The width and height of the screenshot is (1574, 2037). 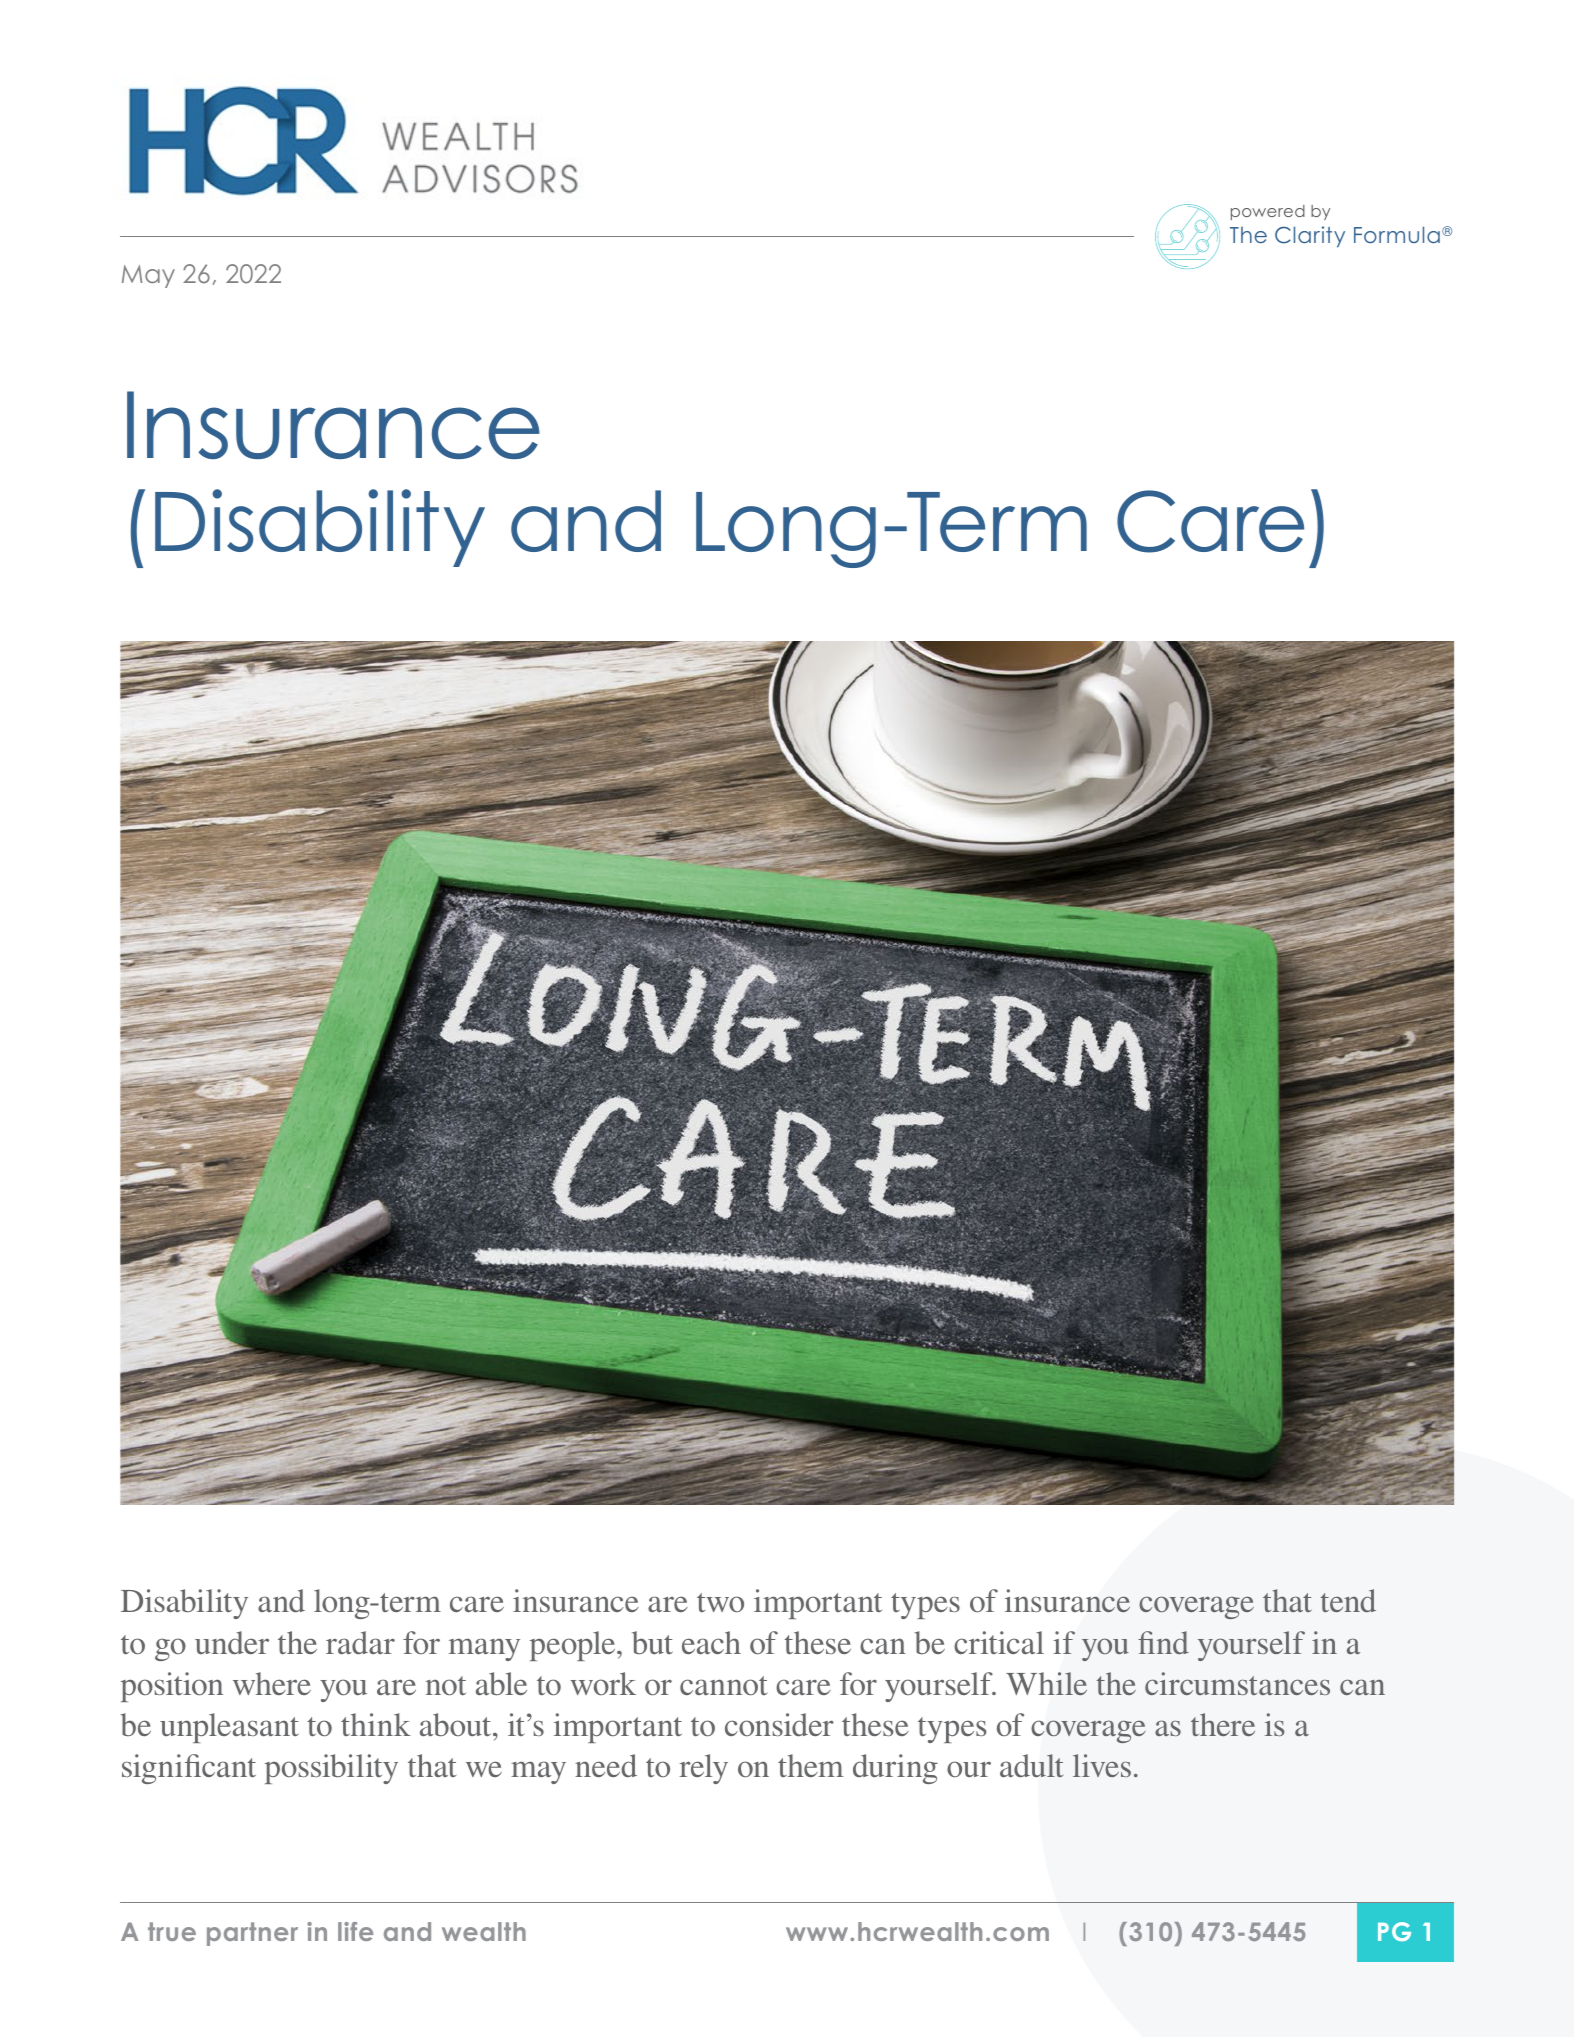 I want to click on each, so click(x=711, y=1642).
